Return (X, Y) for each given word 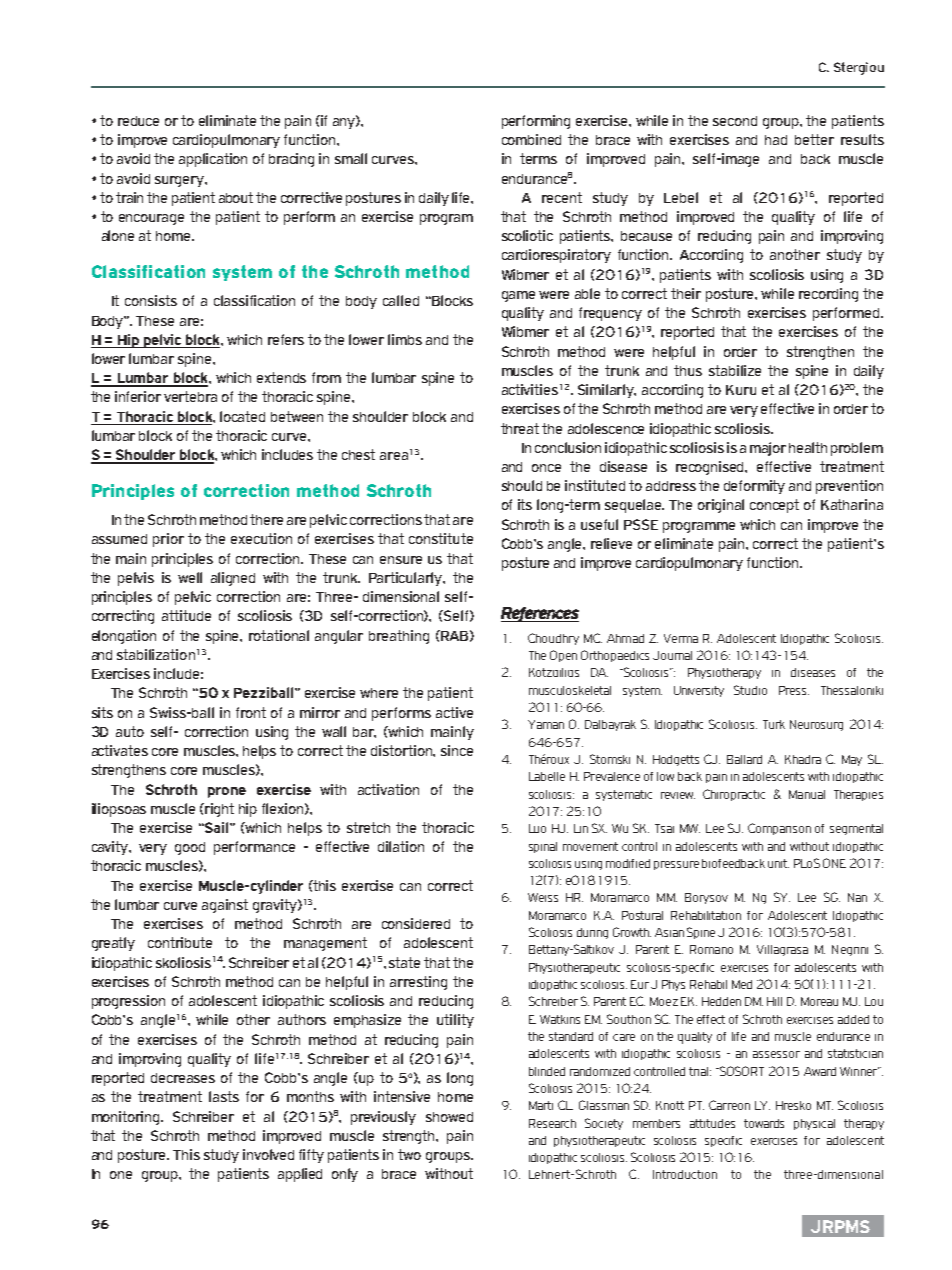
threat (520, 428)
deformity (754, 487)
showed (449, 1117)
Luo (537, 828)
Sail (217, 827)
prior (168, 540)
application (213, 160)
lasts (224, 1096)
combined (531, 139)
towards (764, 1123)
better (814, 139)
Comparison (779, 829)
